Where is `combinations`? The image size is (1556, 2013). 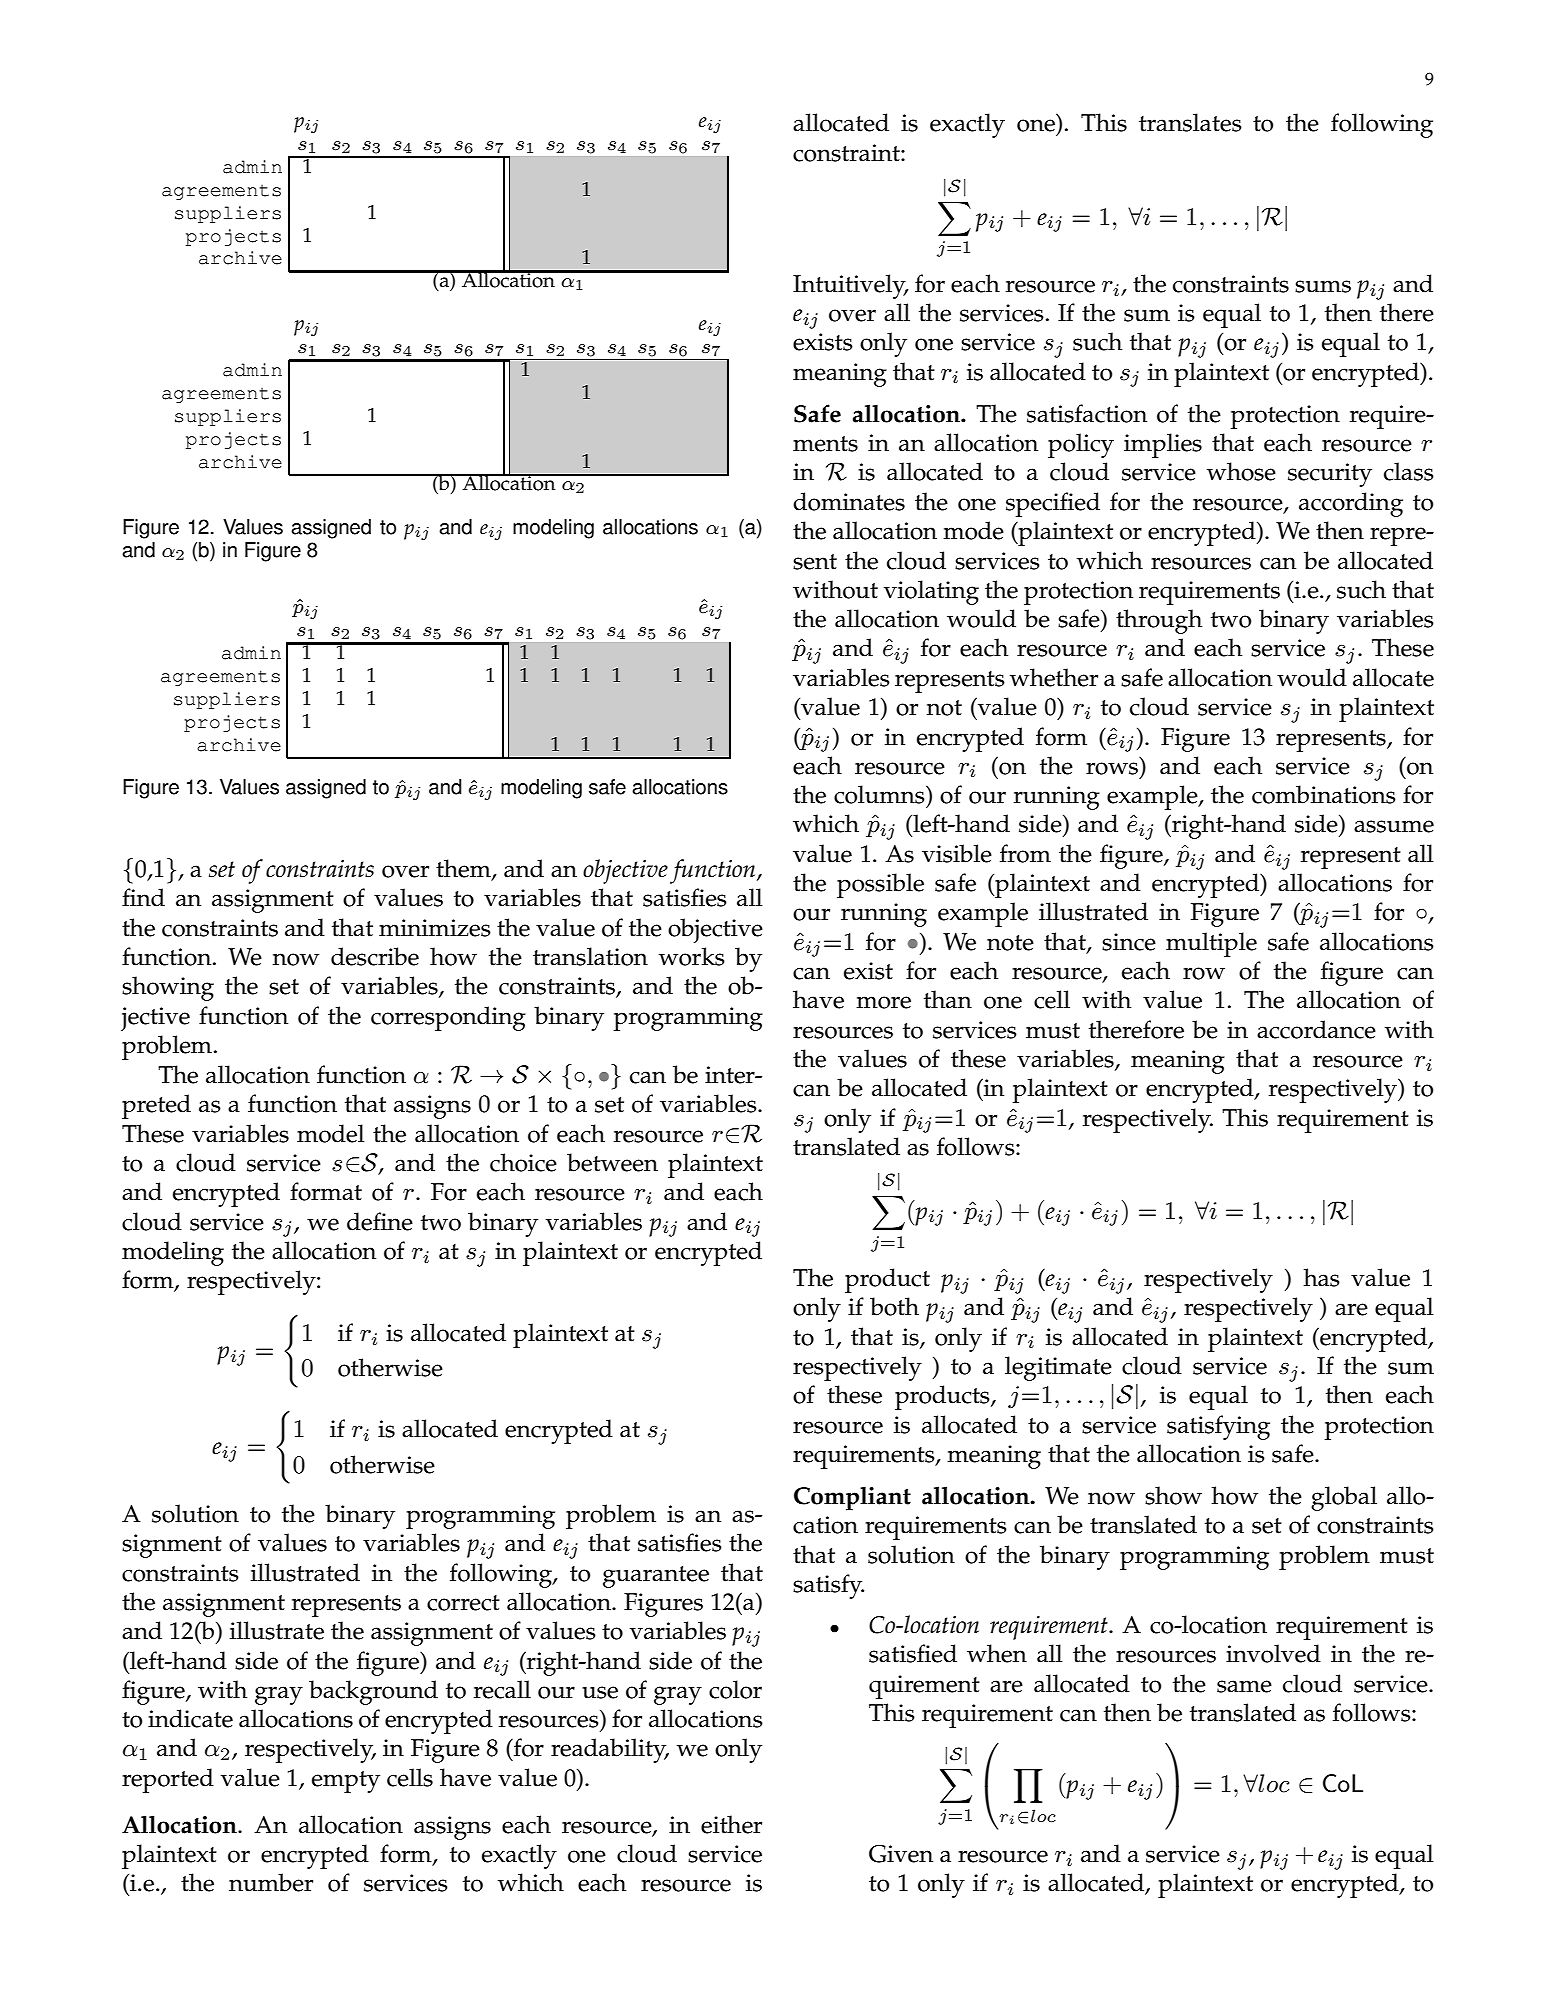 combinations is located at coordinates (1324, 794).
